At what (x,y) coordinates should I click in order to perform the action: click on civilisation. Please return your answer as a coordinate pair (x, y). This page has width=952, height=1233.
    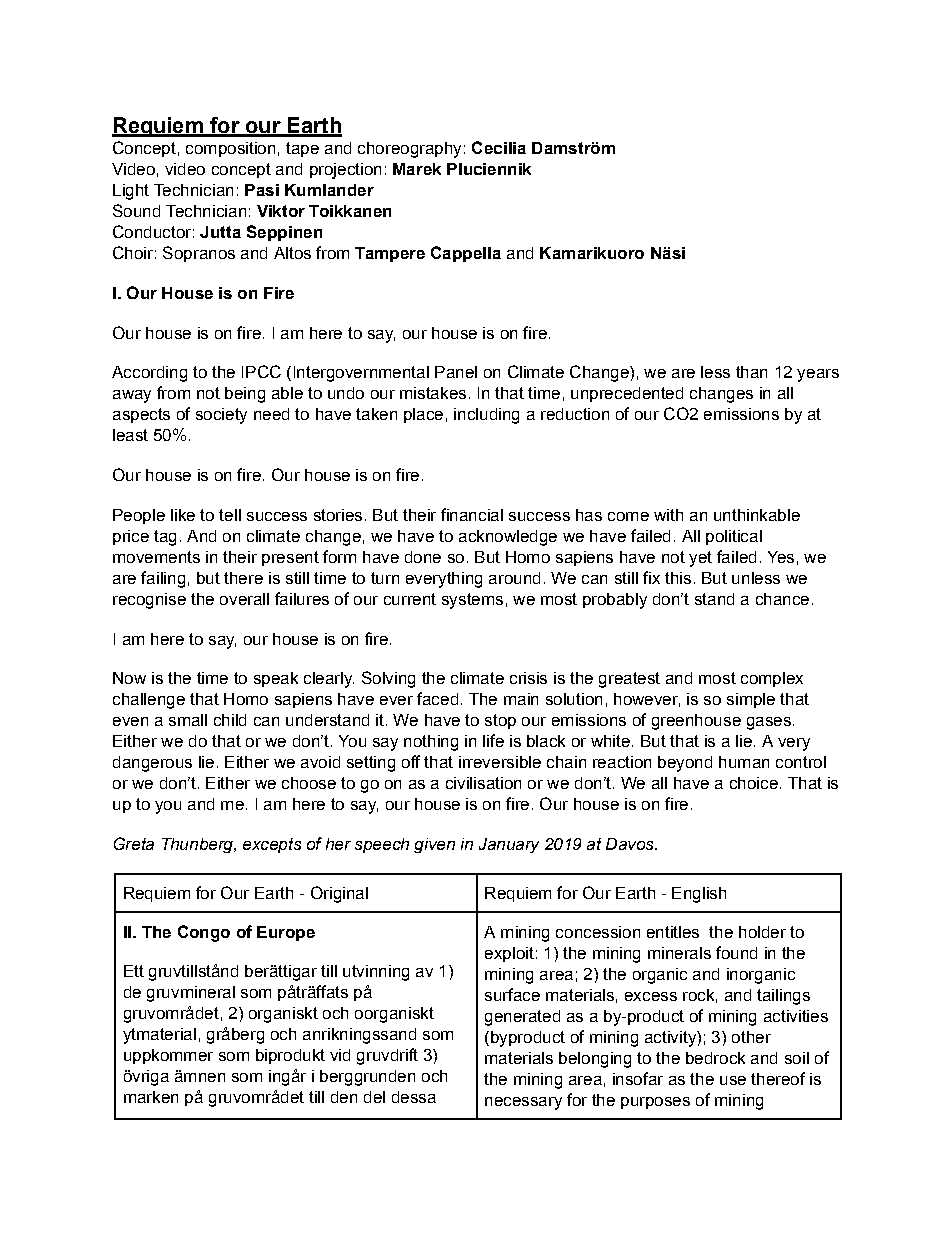
    Looking at the image, I should click on (483, 783).
